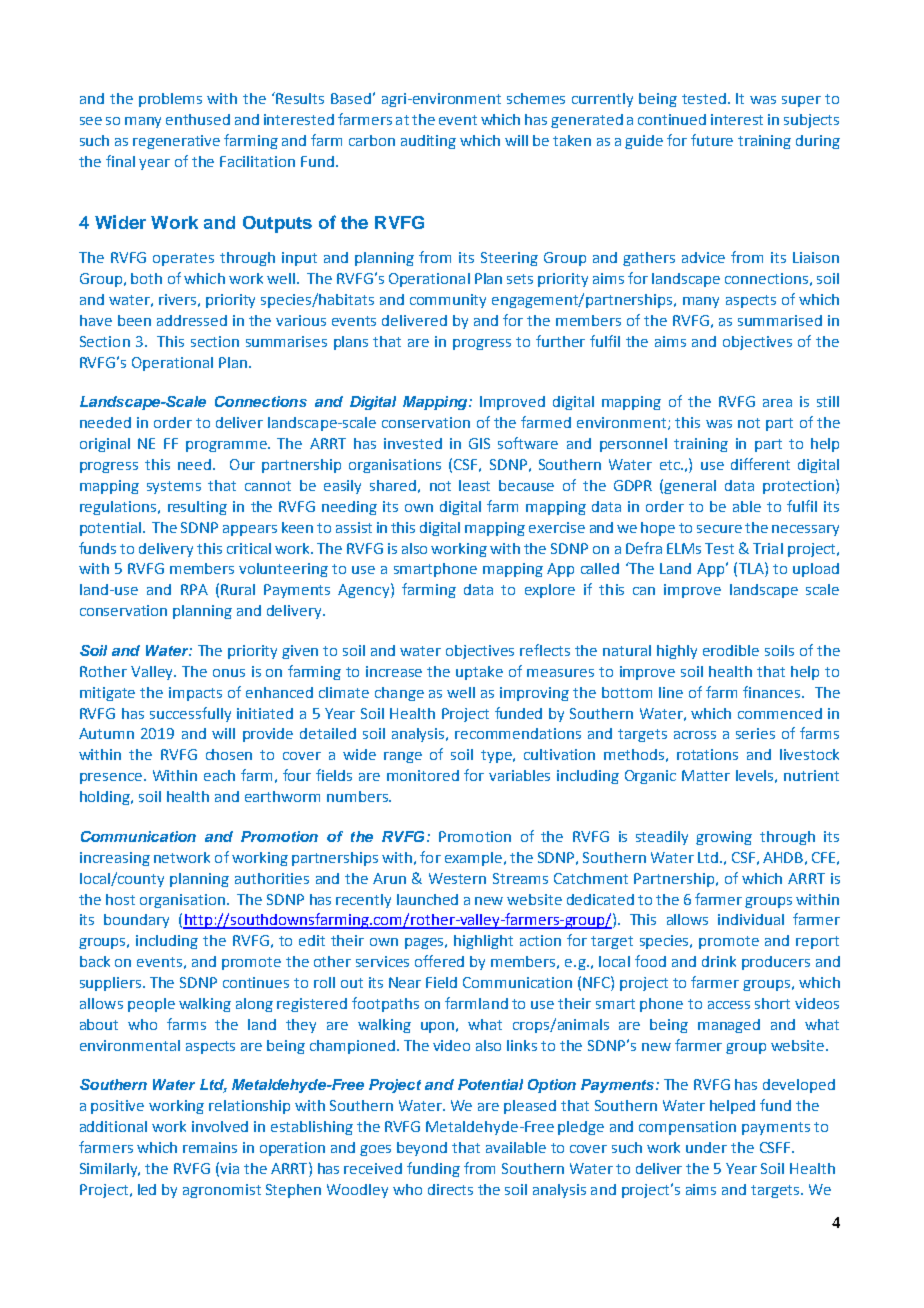 The width and height of the document is (924, 1308). What do you see at coordinates (176, 142) in the document?
I see `regenerative` at bounding box center [176, 142].
